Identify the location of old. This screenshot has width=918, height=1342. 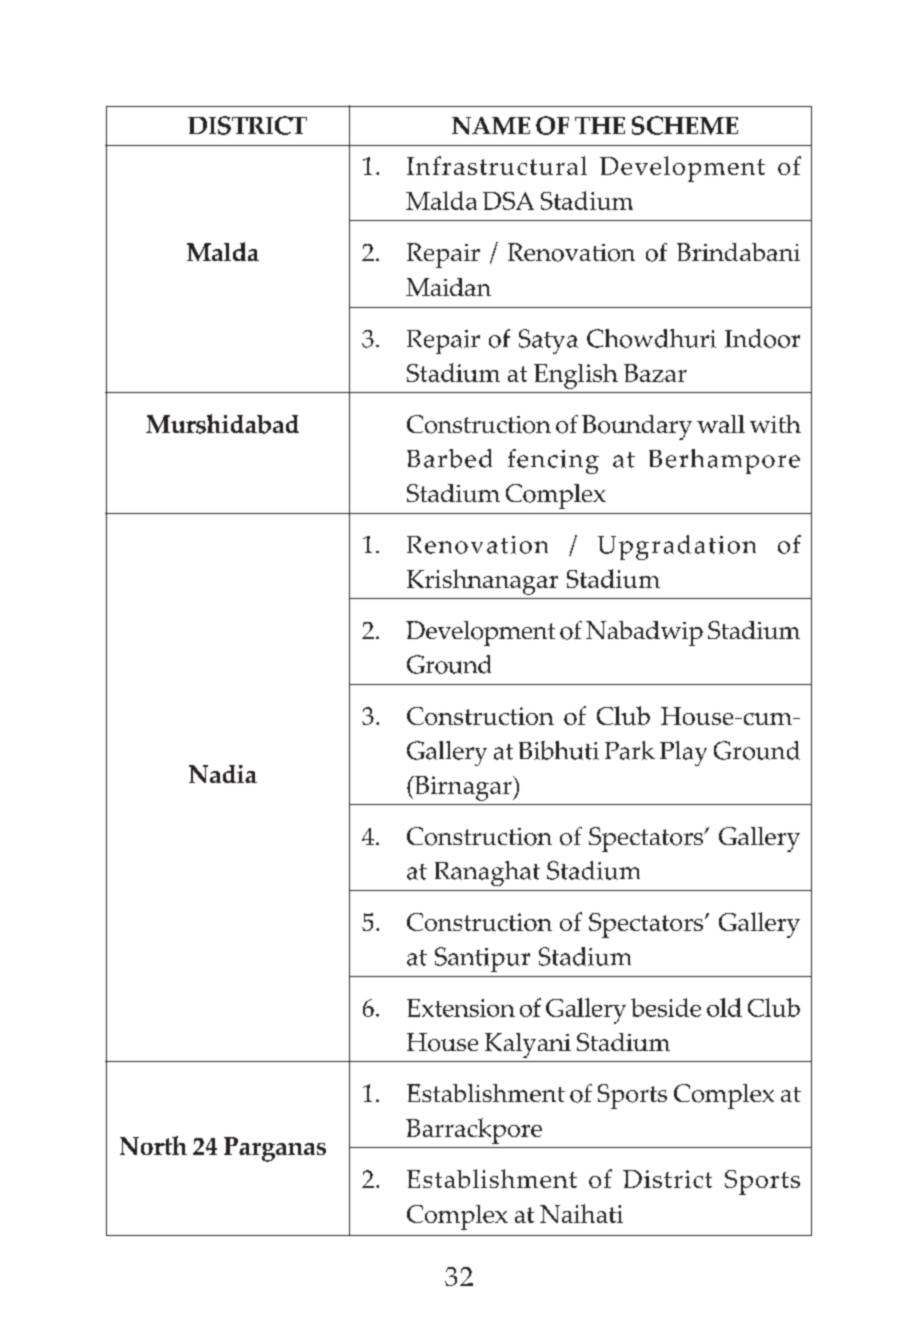
(724, 1007).
